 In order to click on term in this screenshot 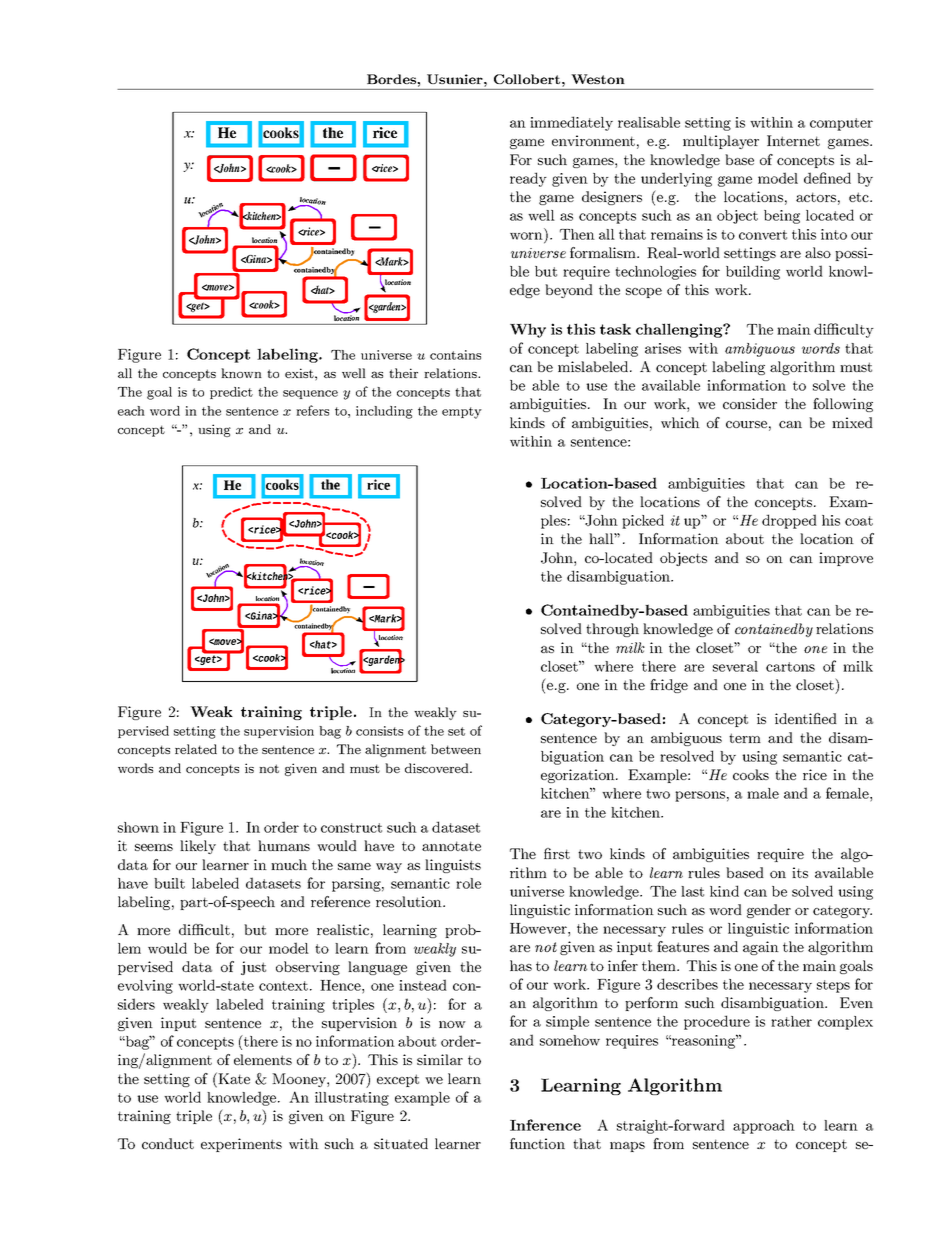, I will do `click(745, 738)`.
